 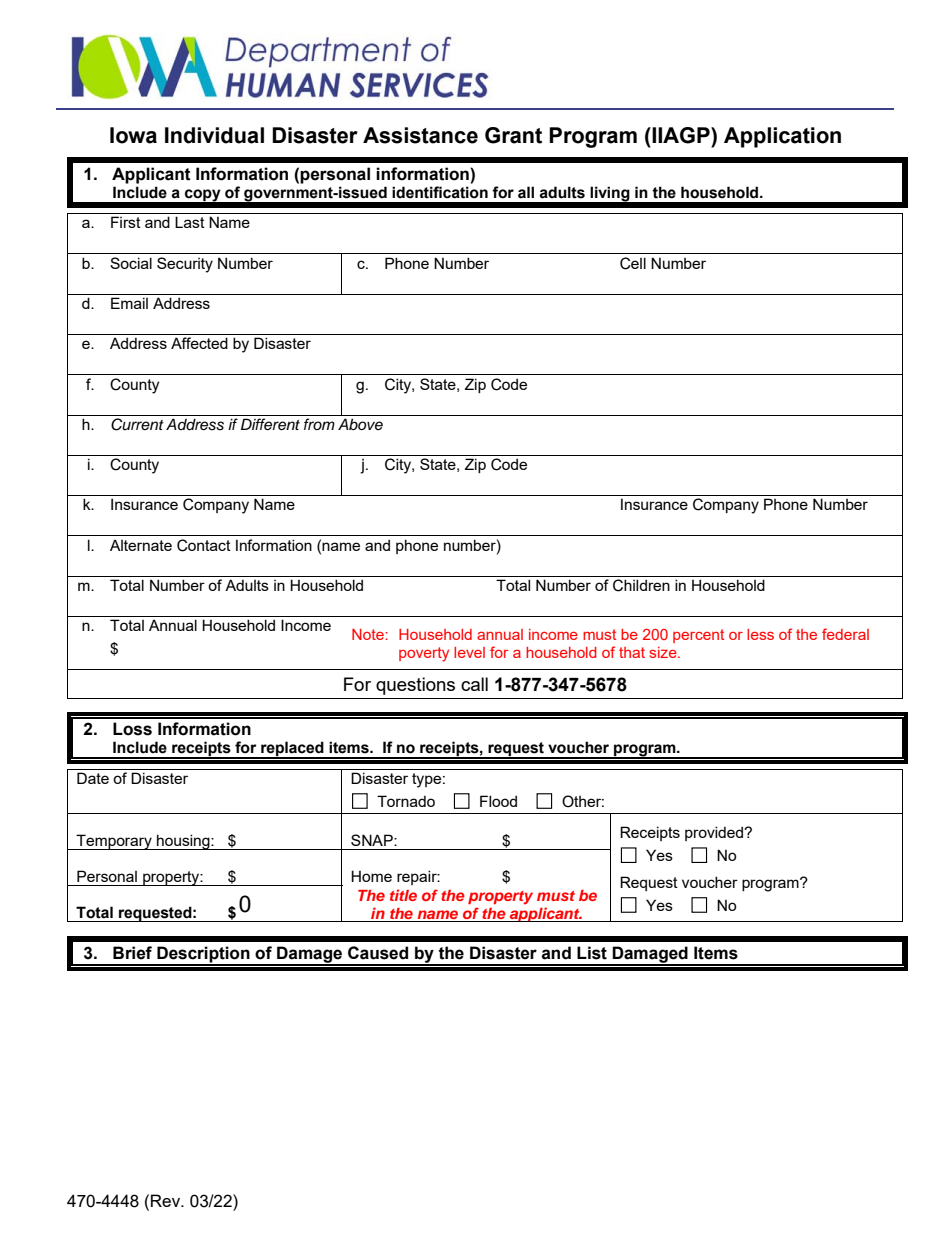 What do you see at coordinates (132, 729) in the screenshot?
I see `Loss` at bounding box center [132, 729].
